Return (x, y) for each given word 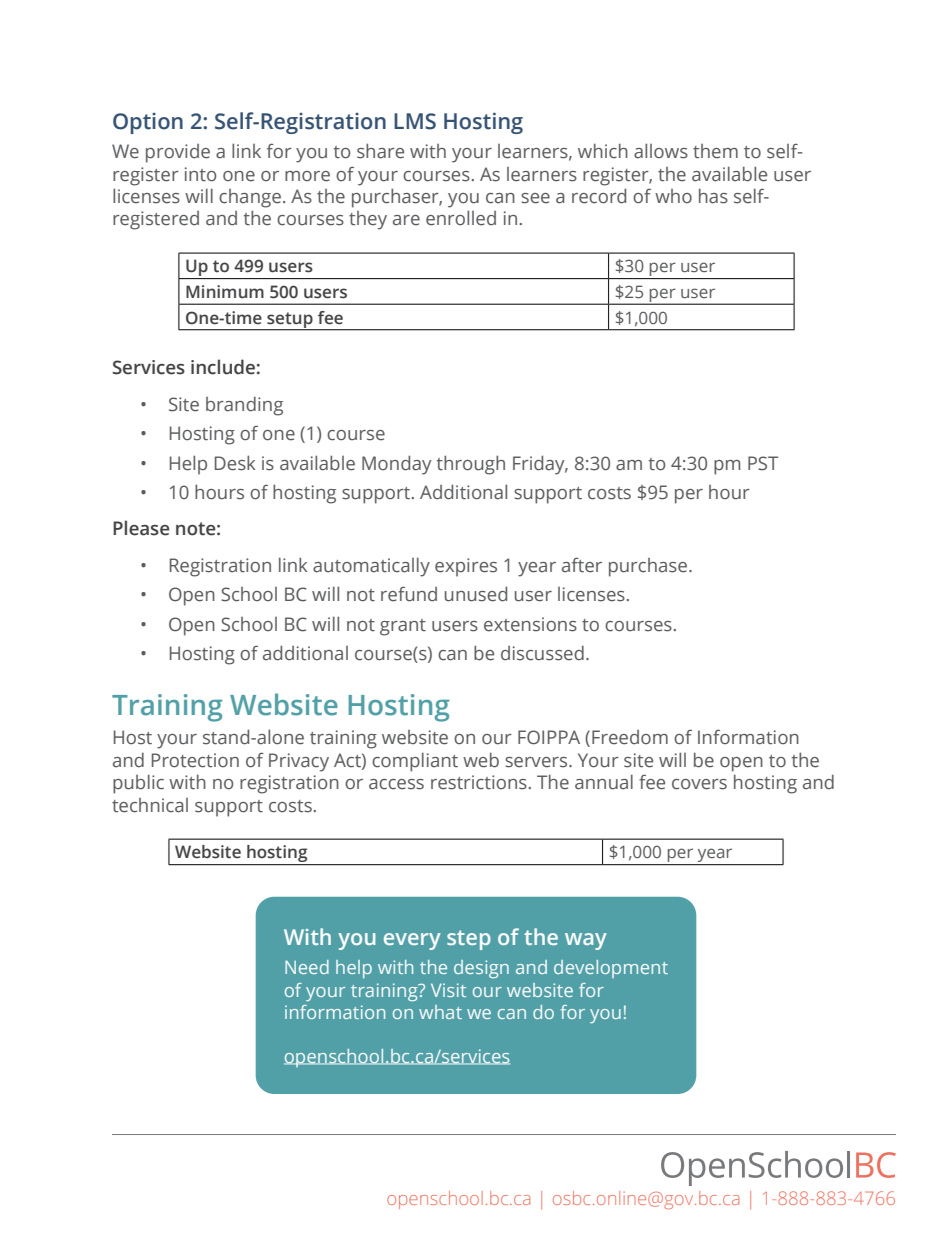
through (471, 465)
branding (244, 406)
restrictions (479, 782)
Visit (448, 990)
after (582, 565)
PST (763, 463)
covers (699, 784)
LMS (415, 121)
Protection (195, 760)
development (611, 969)
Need (307, 967)
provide (178, 153)
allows (661, 151)
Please (141, 528)
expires (466, 567)
